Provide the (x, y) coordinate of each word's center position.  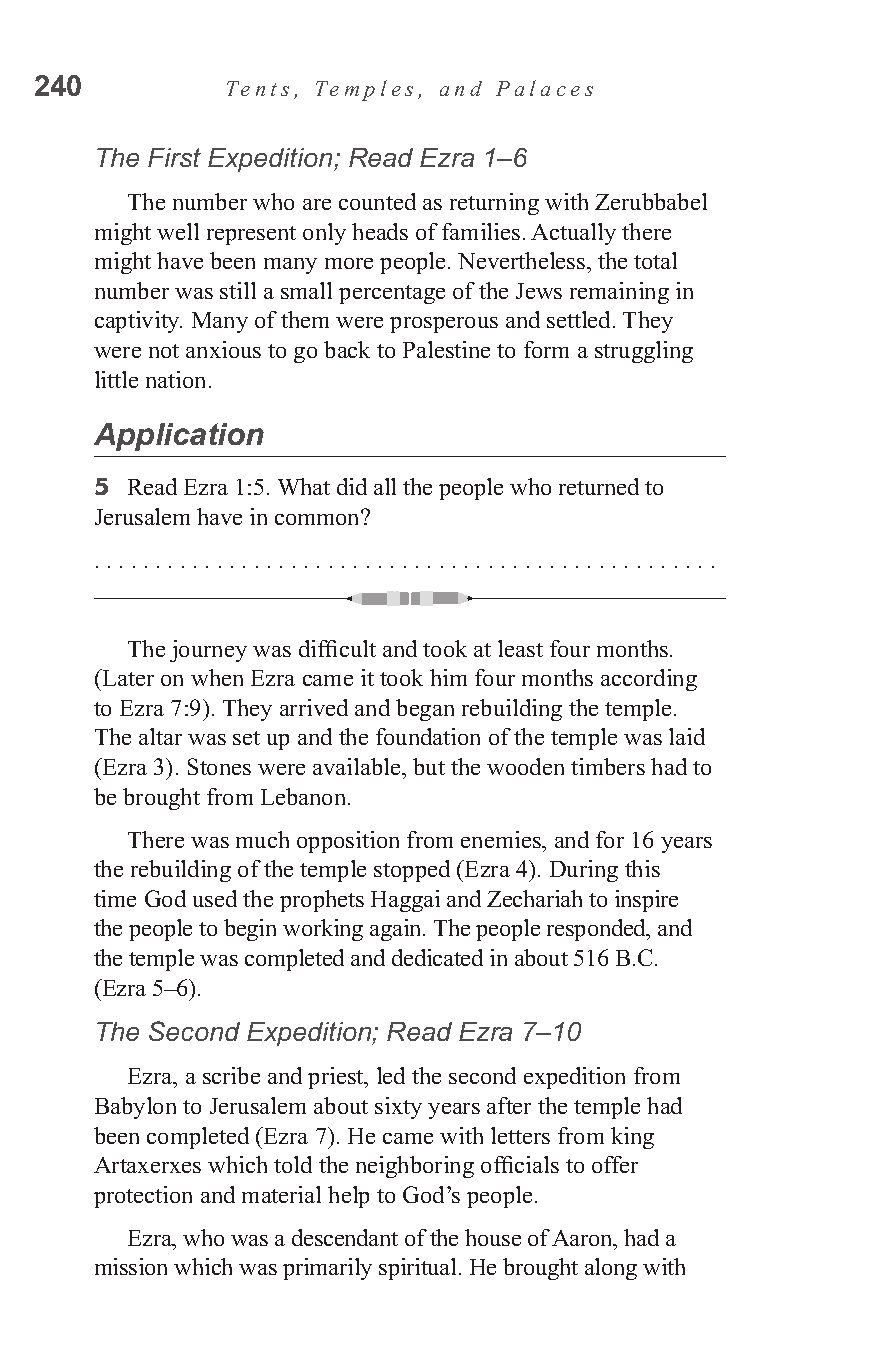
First (174, 157)
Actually (573, 234)
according (649, 680)
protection (143, 1197)
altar (160, 736)
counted (377, 201)
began (425, 710)
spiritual (417, 1269)
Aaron (583, 1238)
